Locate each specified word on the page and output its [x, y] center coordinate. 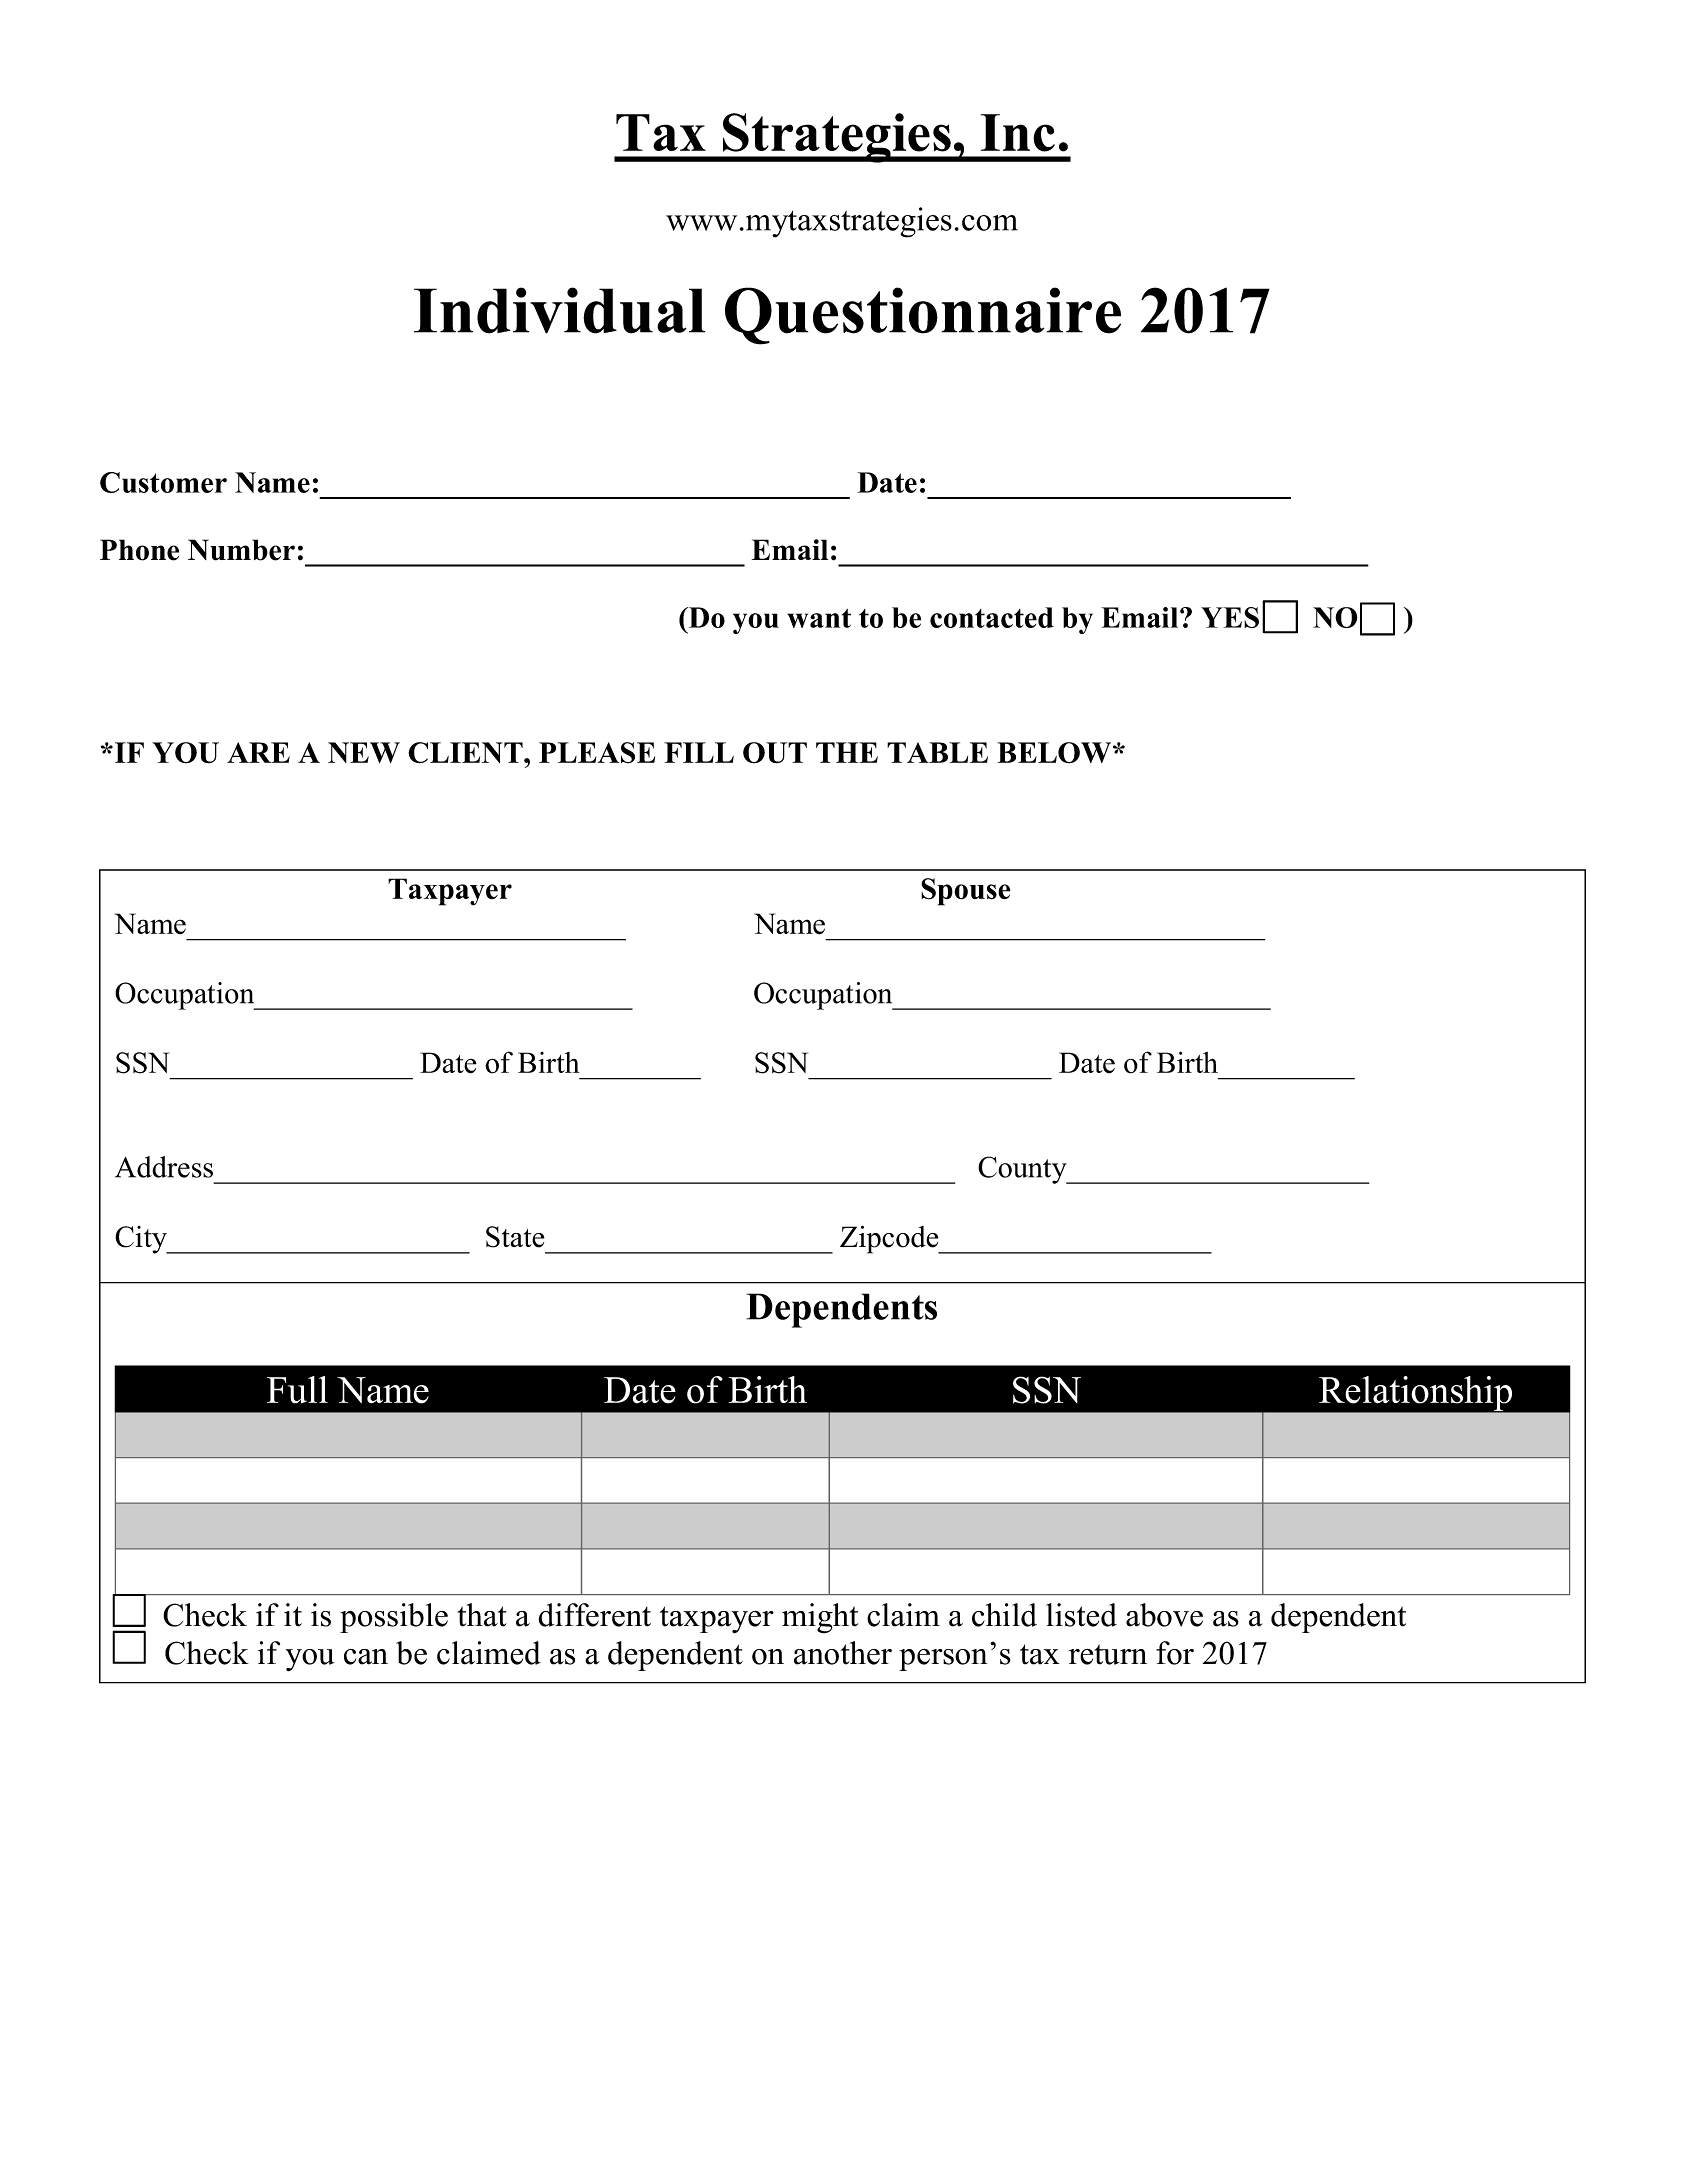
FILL [699, 752]
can [366, 1657]
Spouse [966, 892]
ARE [258, 752]
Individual [559, 310]
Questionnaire [923, 316]
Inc [1018, 133]
